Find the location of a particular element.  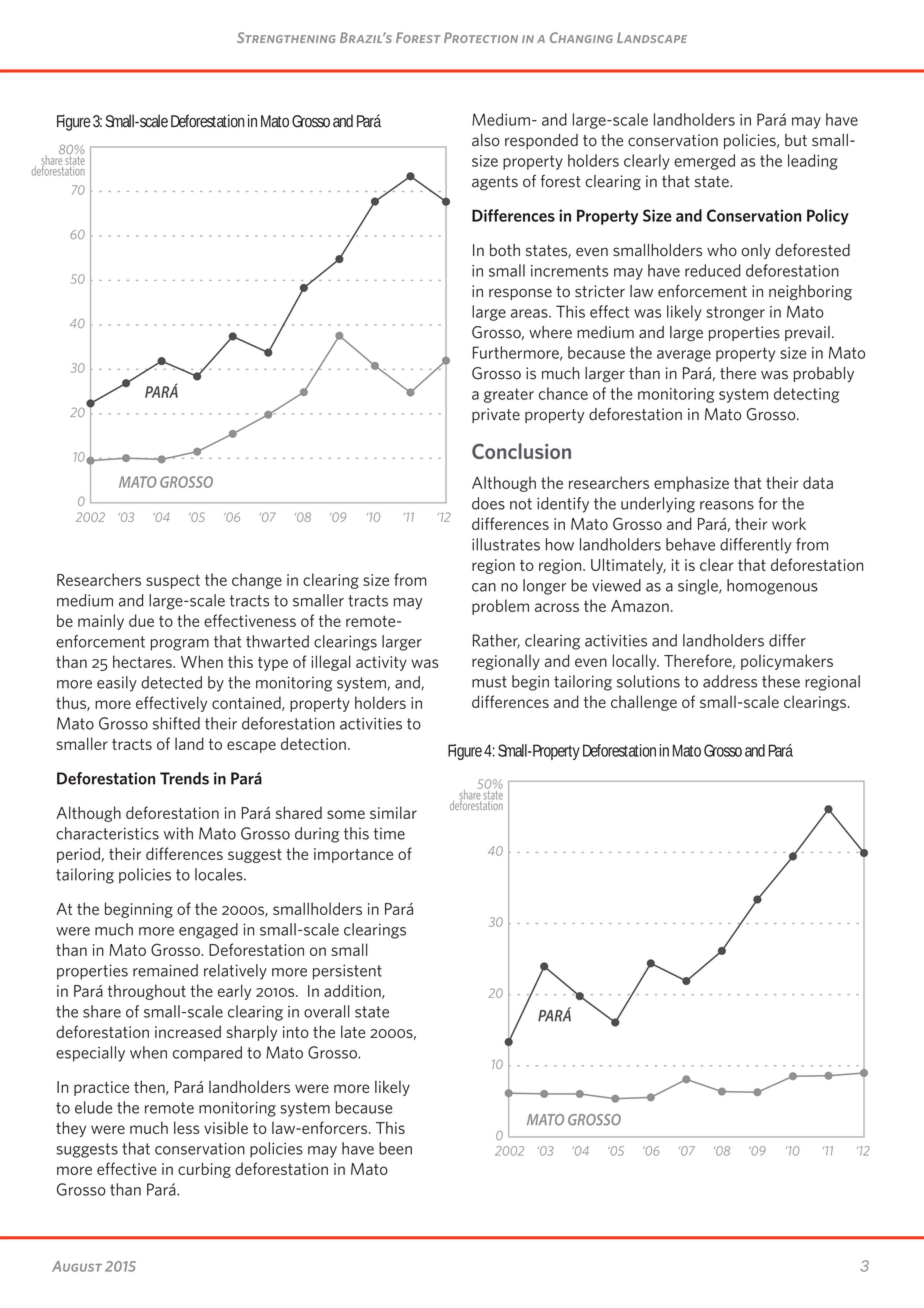

persistent is located at coordinates (347, 972).
